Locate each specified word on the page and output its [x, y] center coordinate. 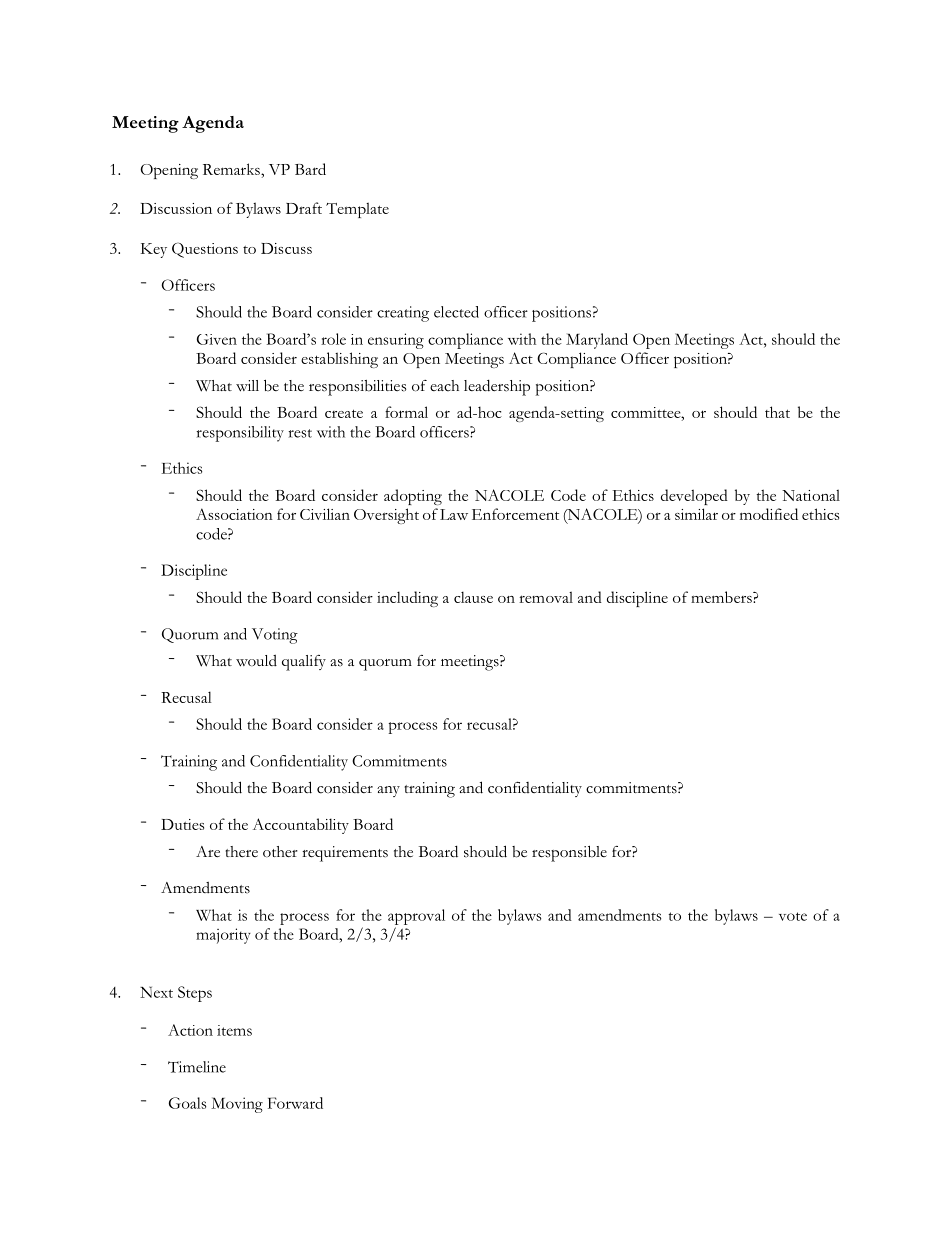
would [256, 660]
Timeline [197, 1067]
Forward [295, 1103]
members [722, 597]
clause [473, 597]
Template [357, 210]
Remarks [232, 169]
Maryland [597, 341]
